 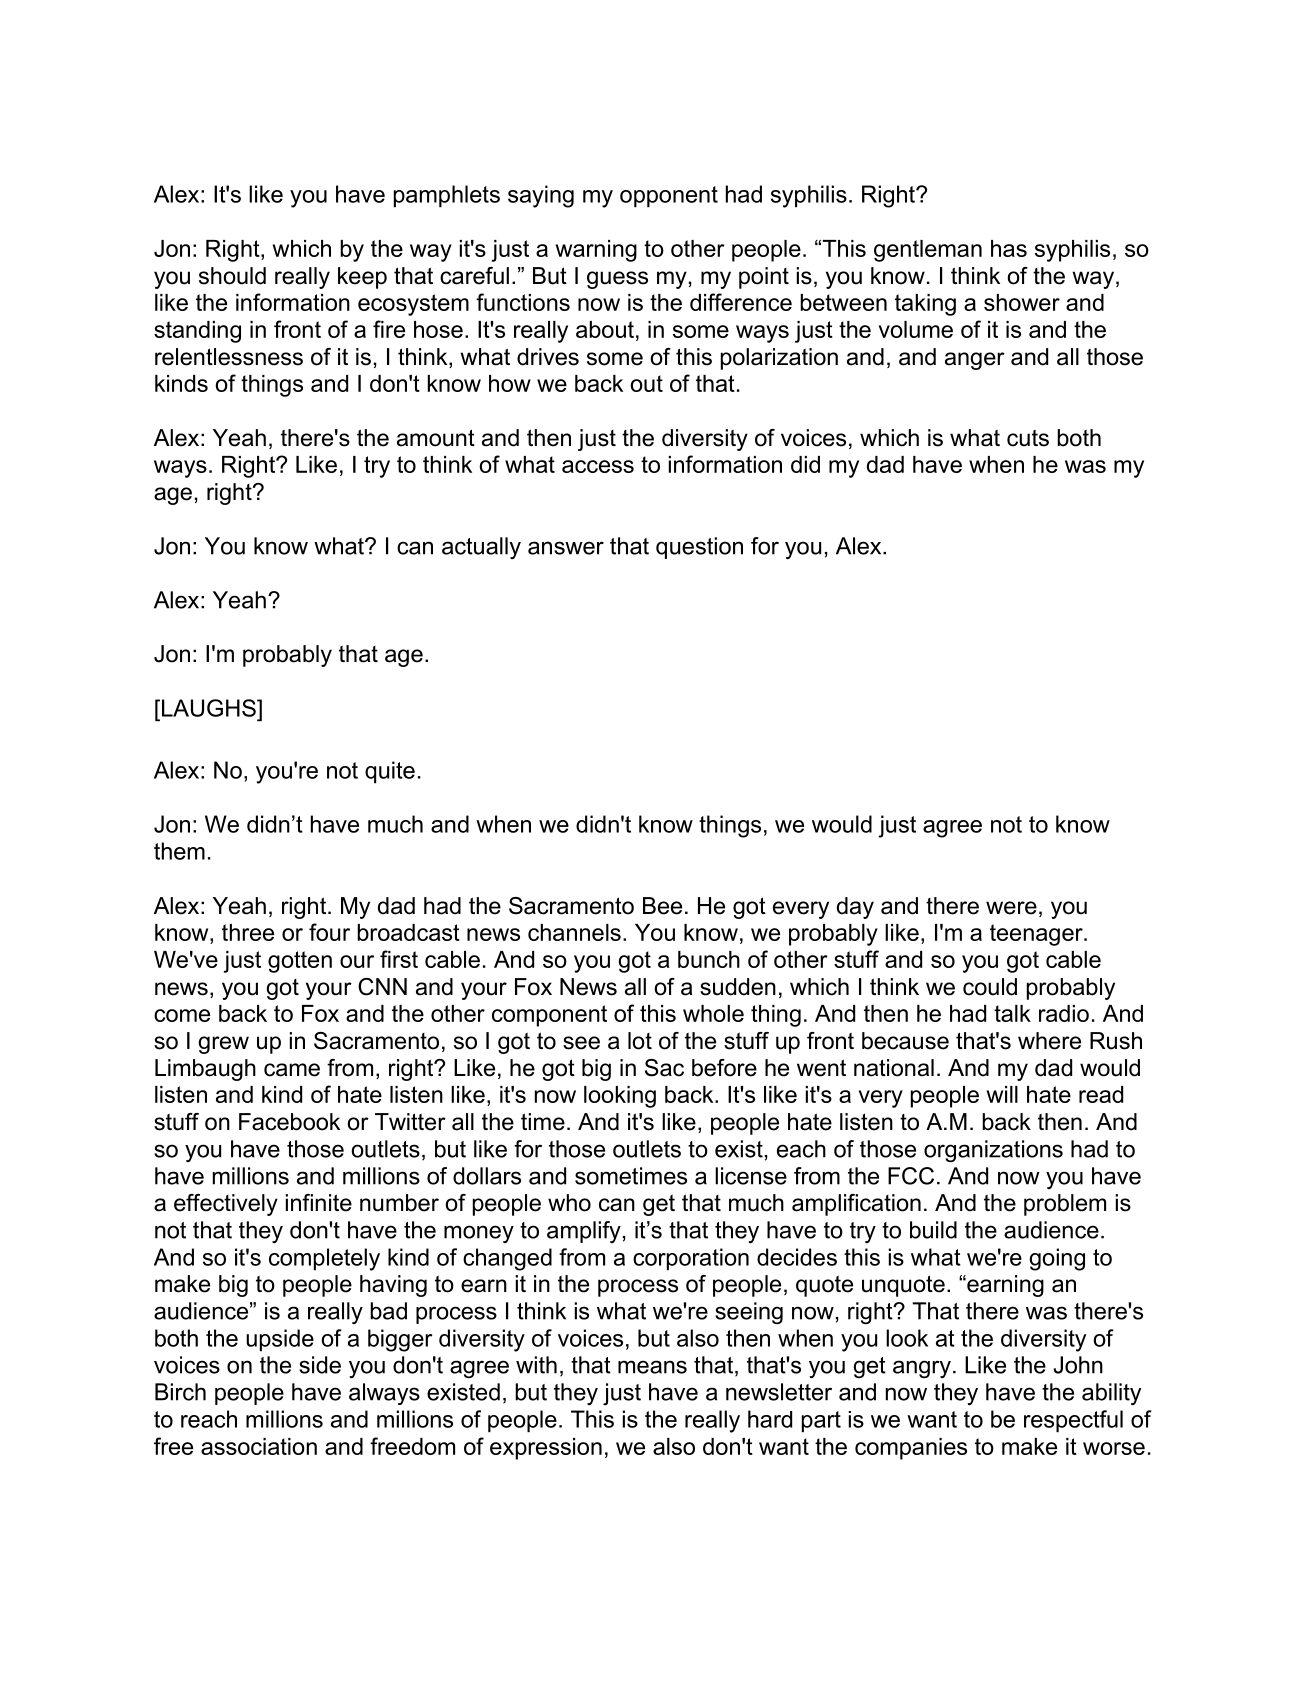 I want to click on were, so click(x=1011, y=908).
